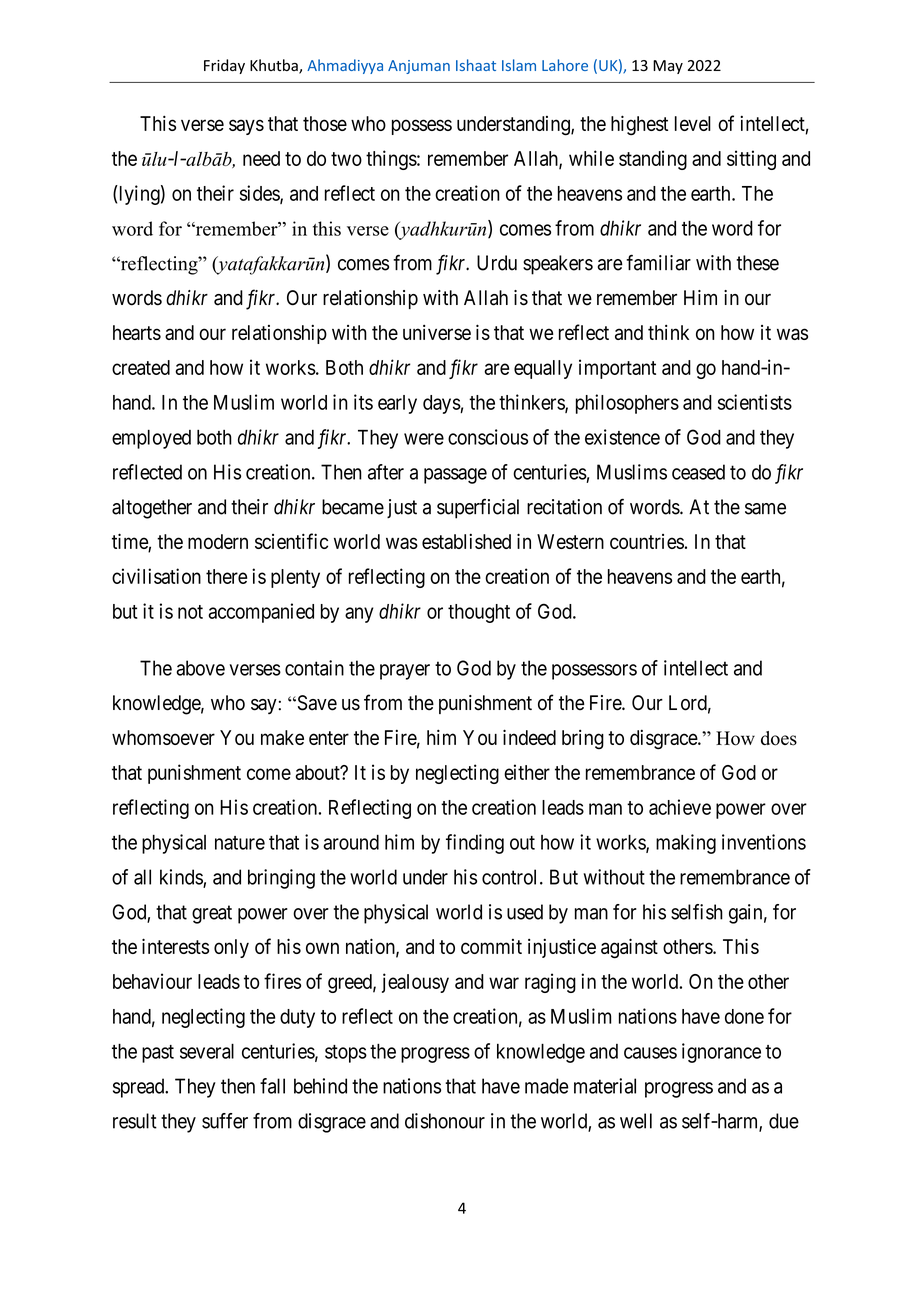  What do you see at coordinates (479, 613) in the screenshot?
I see `thought` at bounding box center [479, 613].
